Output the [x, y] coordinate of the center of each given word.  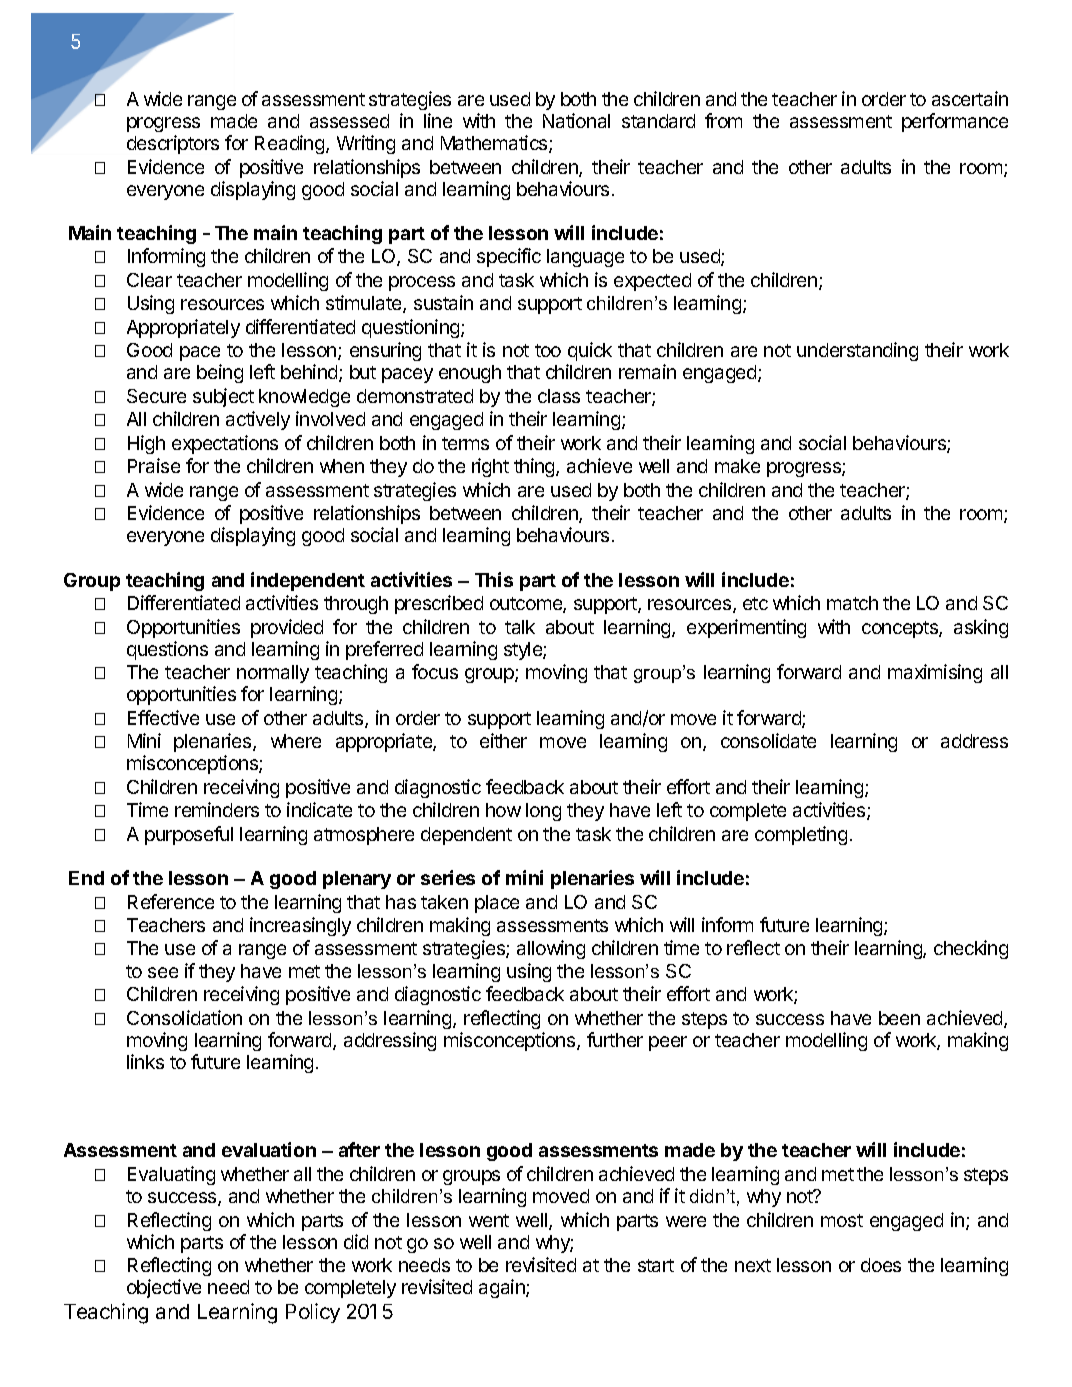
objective [164, 1288]
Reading [291, 144]
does [881, 1265]
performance [955, 122]
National [576, 120]
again [503, 1288]
